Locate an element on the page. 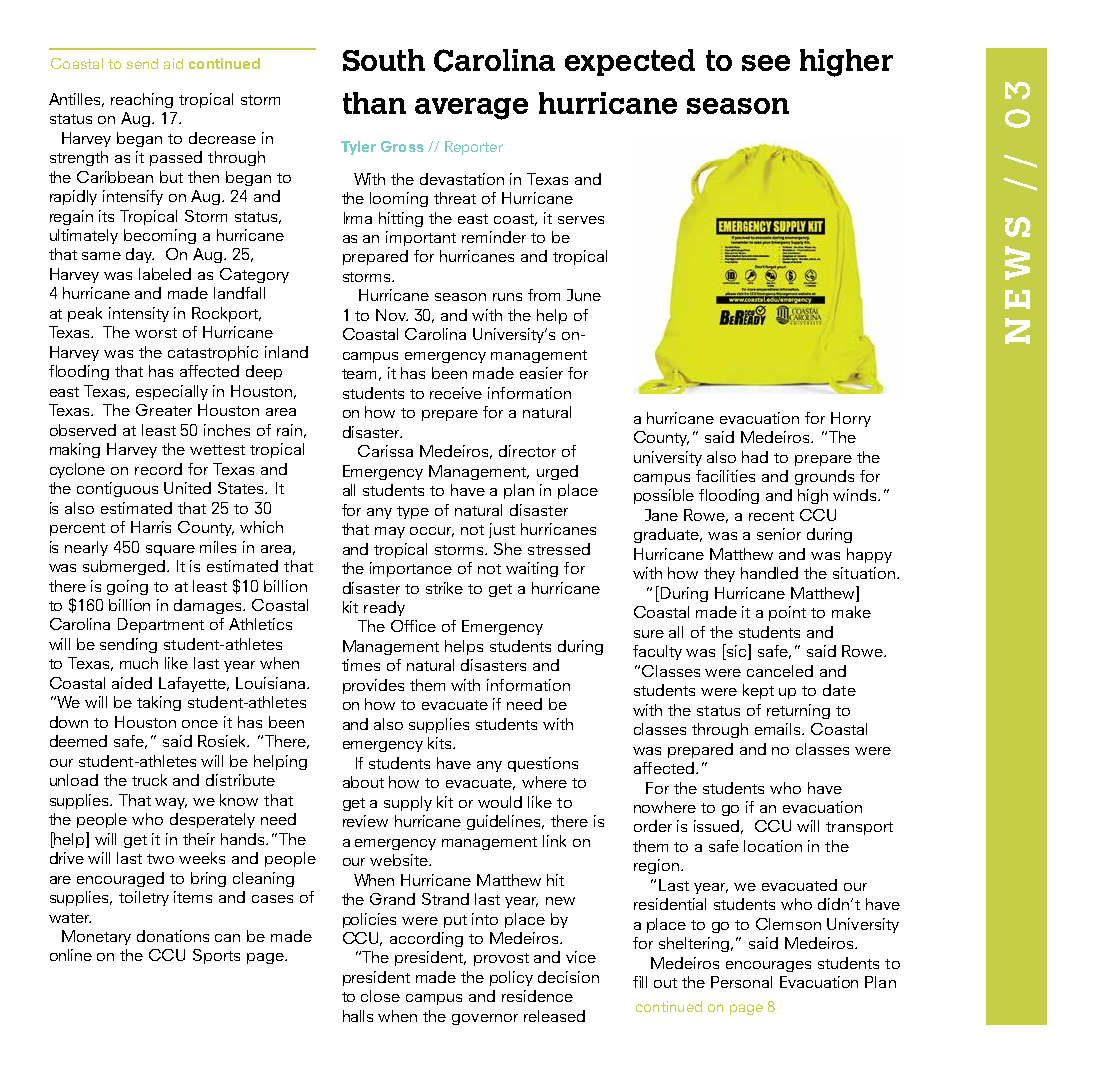  had is located at coordinates (755, 457).
